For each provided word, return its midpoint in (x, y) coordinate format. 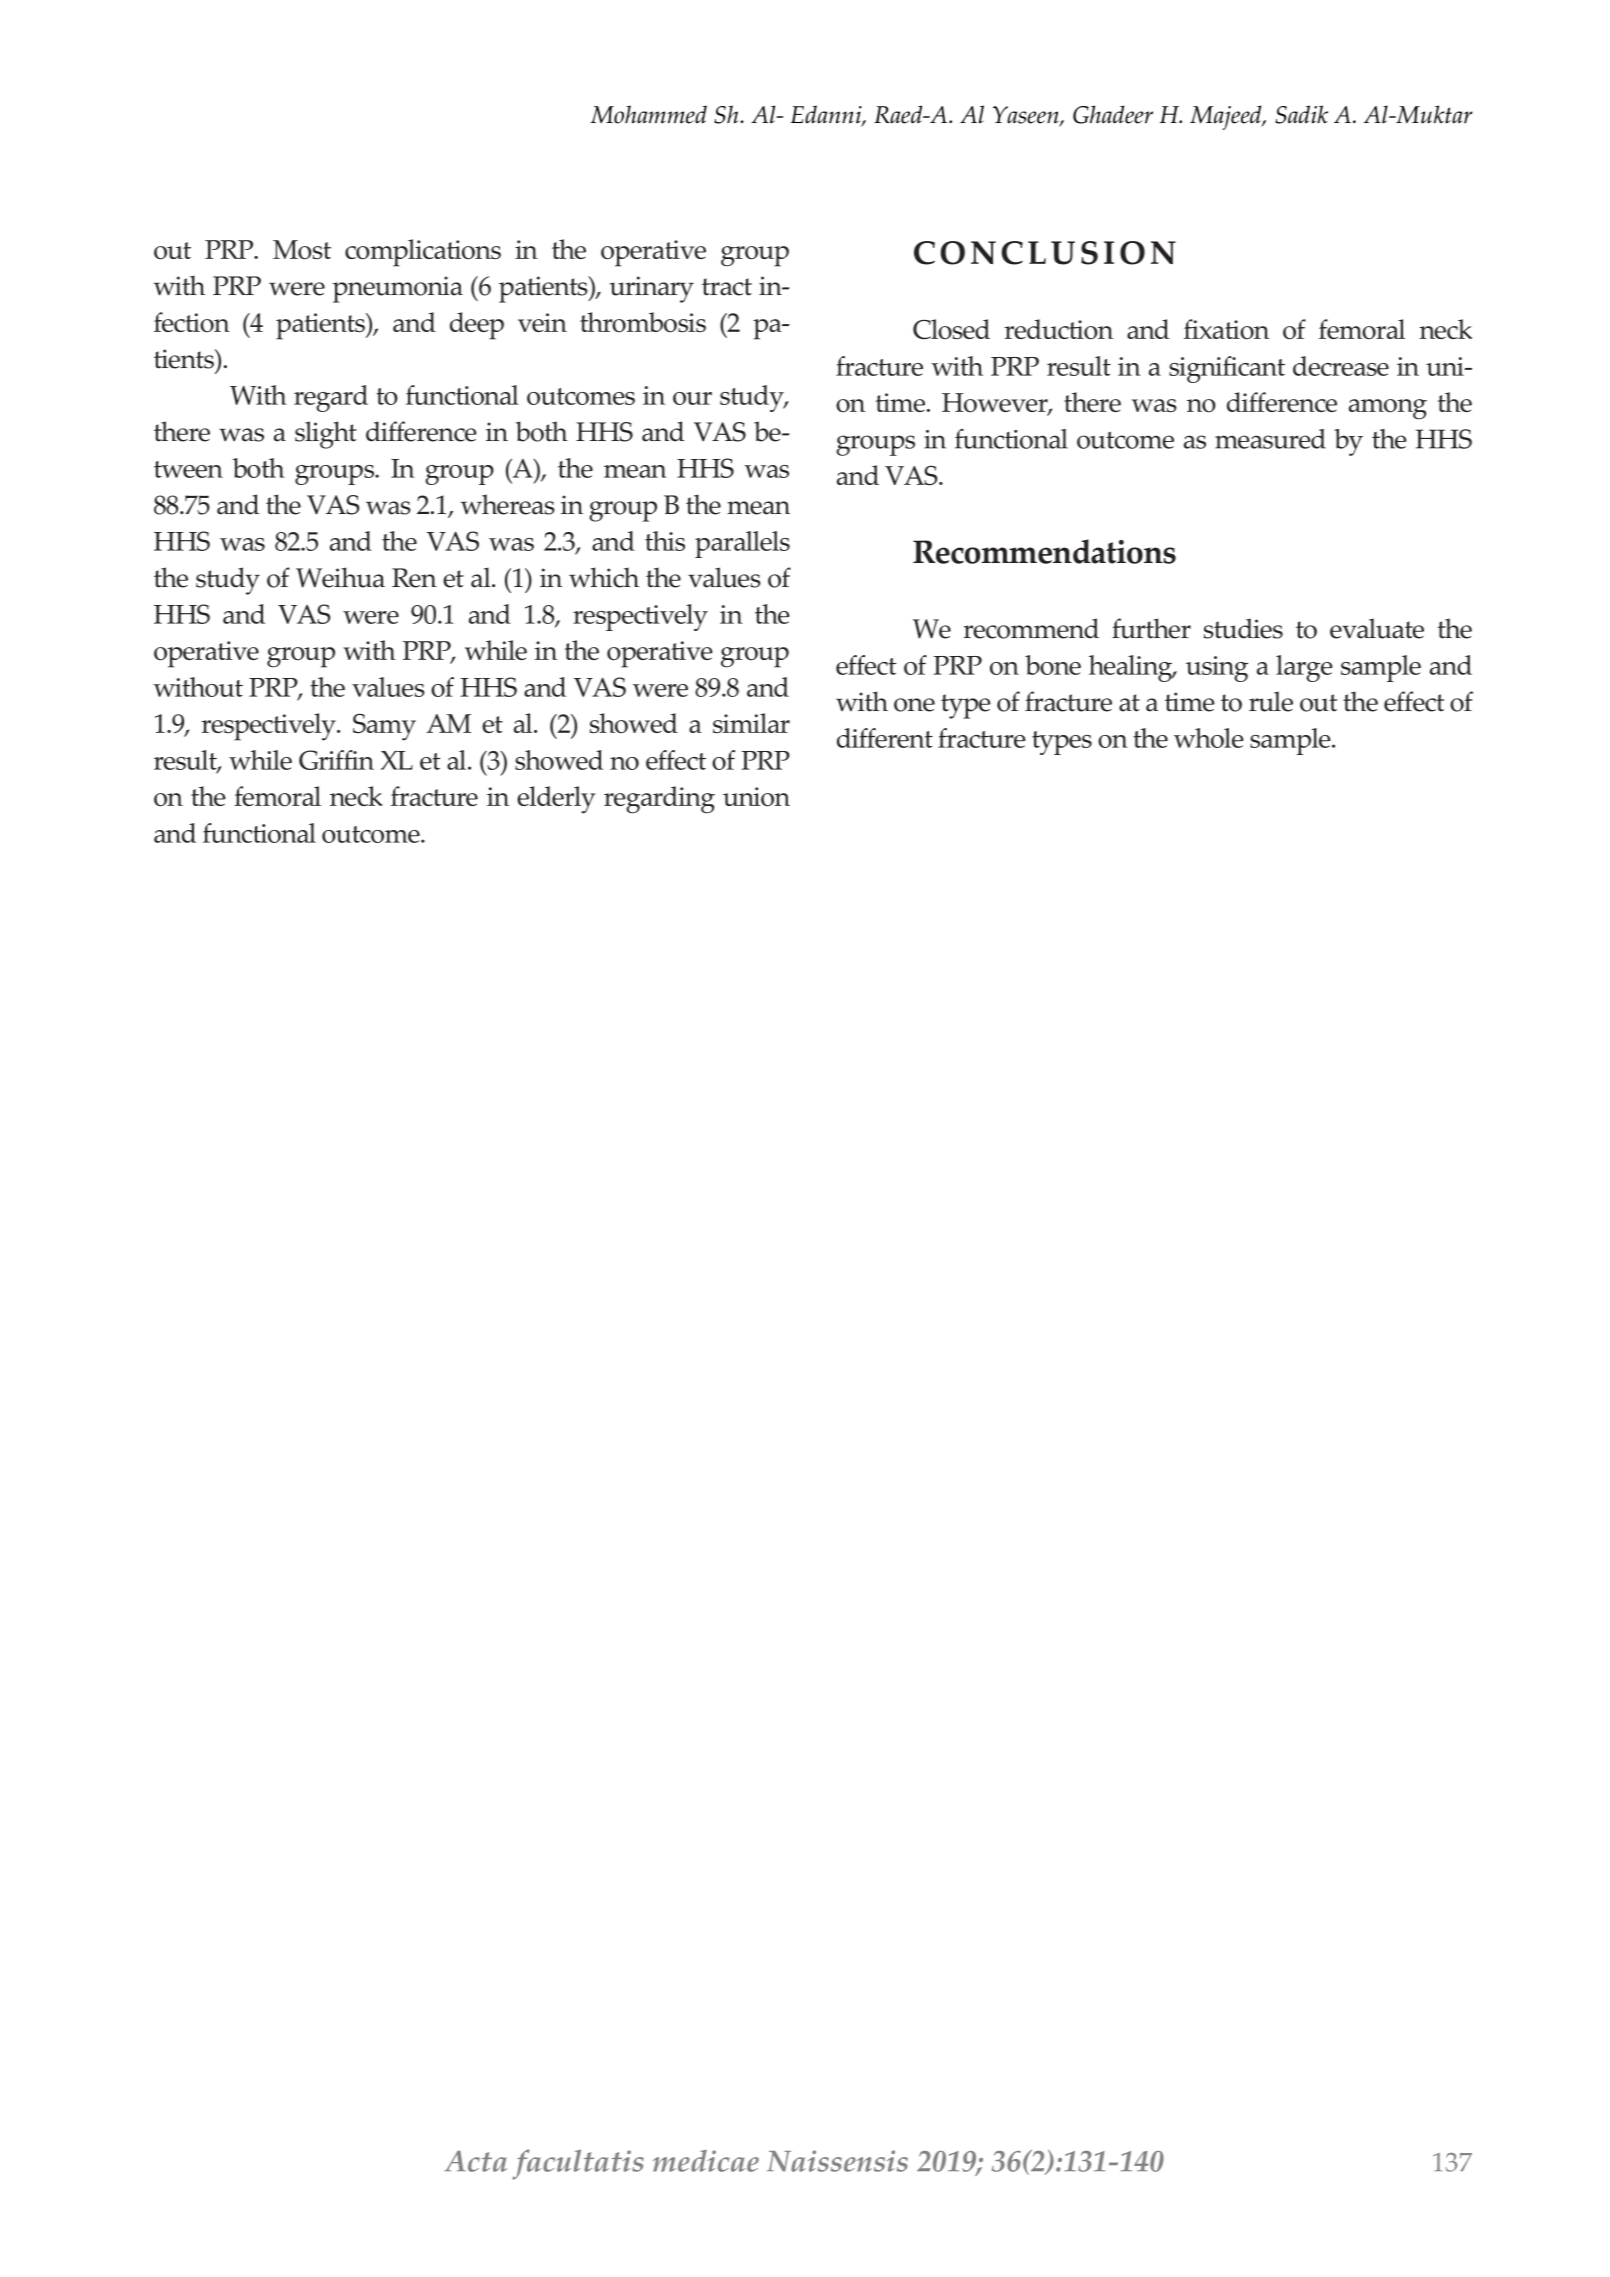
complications (423, 253)
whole (1208, 738)
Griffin (336, 760)
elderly (556, 800)
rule (1271, 701)
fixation (1226, 329)
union (756, 797)
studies (1243, 628)
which (604, 577)
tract (727, 287)
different (885, 738)
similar (751, 723)
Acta (475, 2161)
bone (1053, 665)
